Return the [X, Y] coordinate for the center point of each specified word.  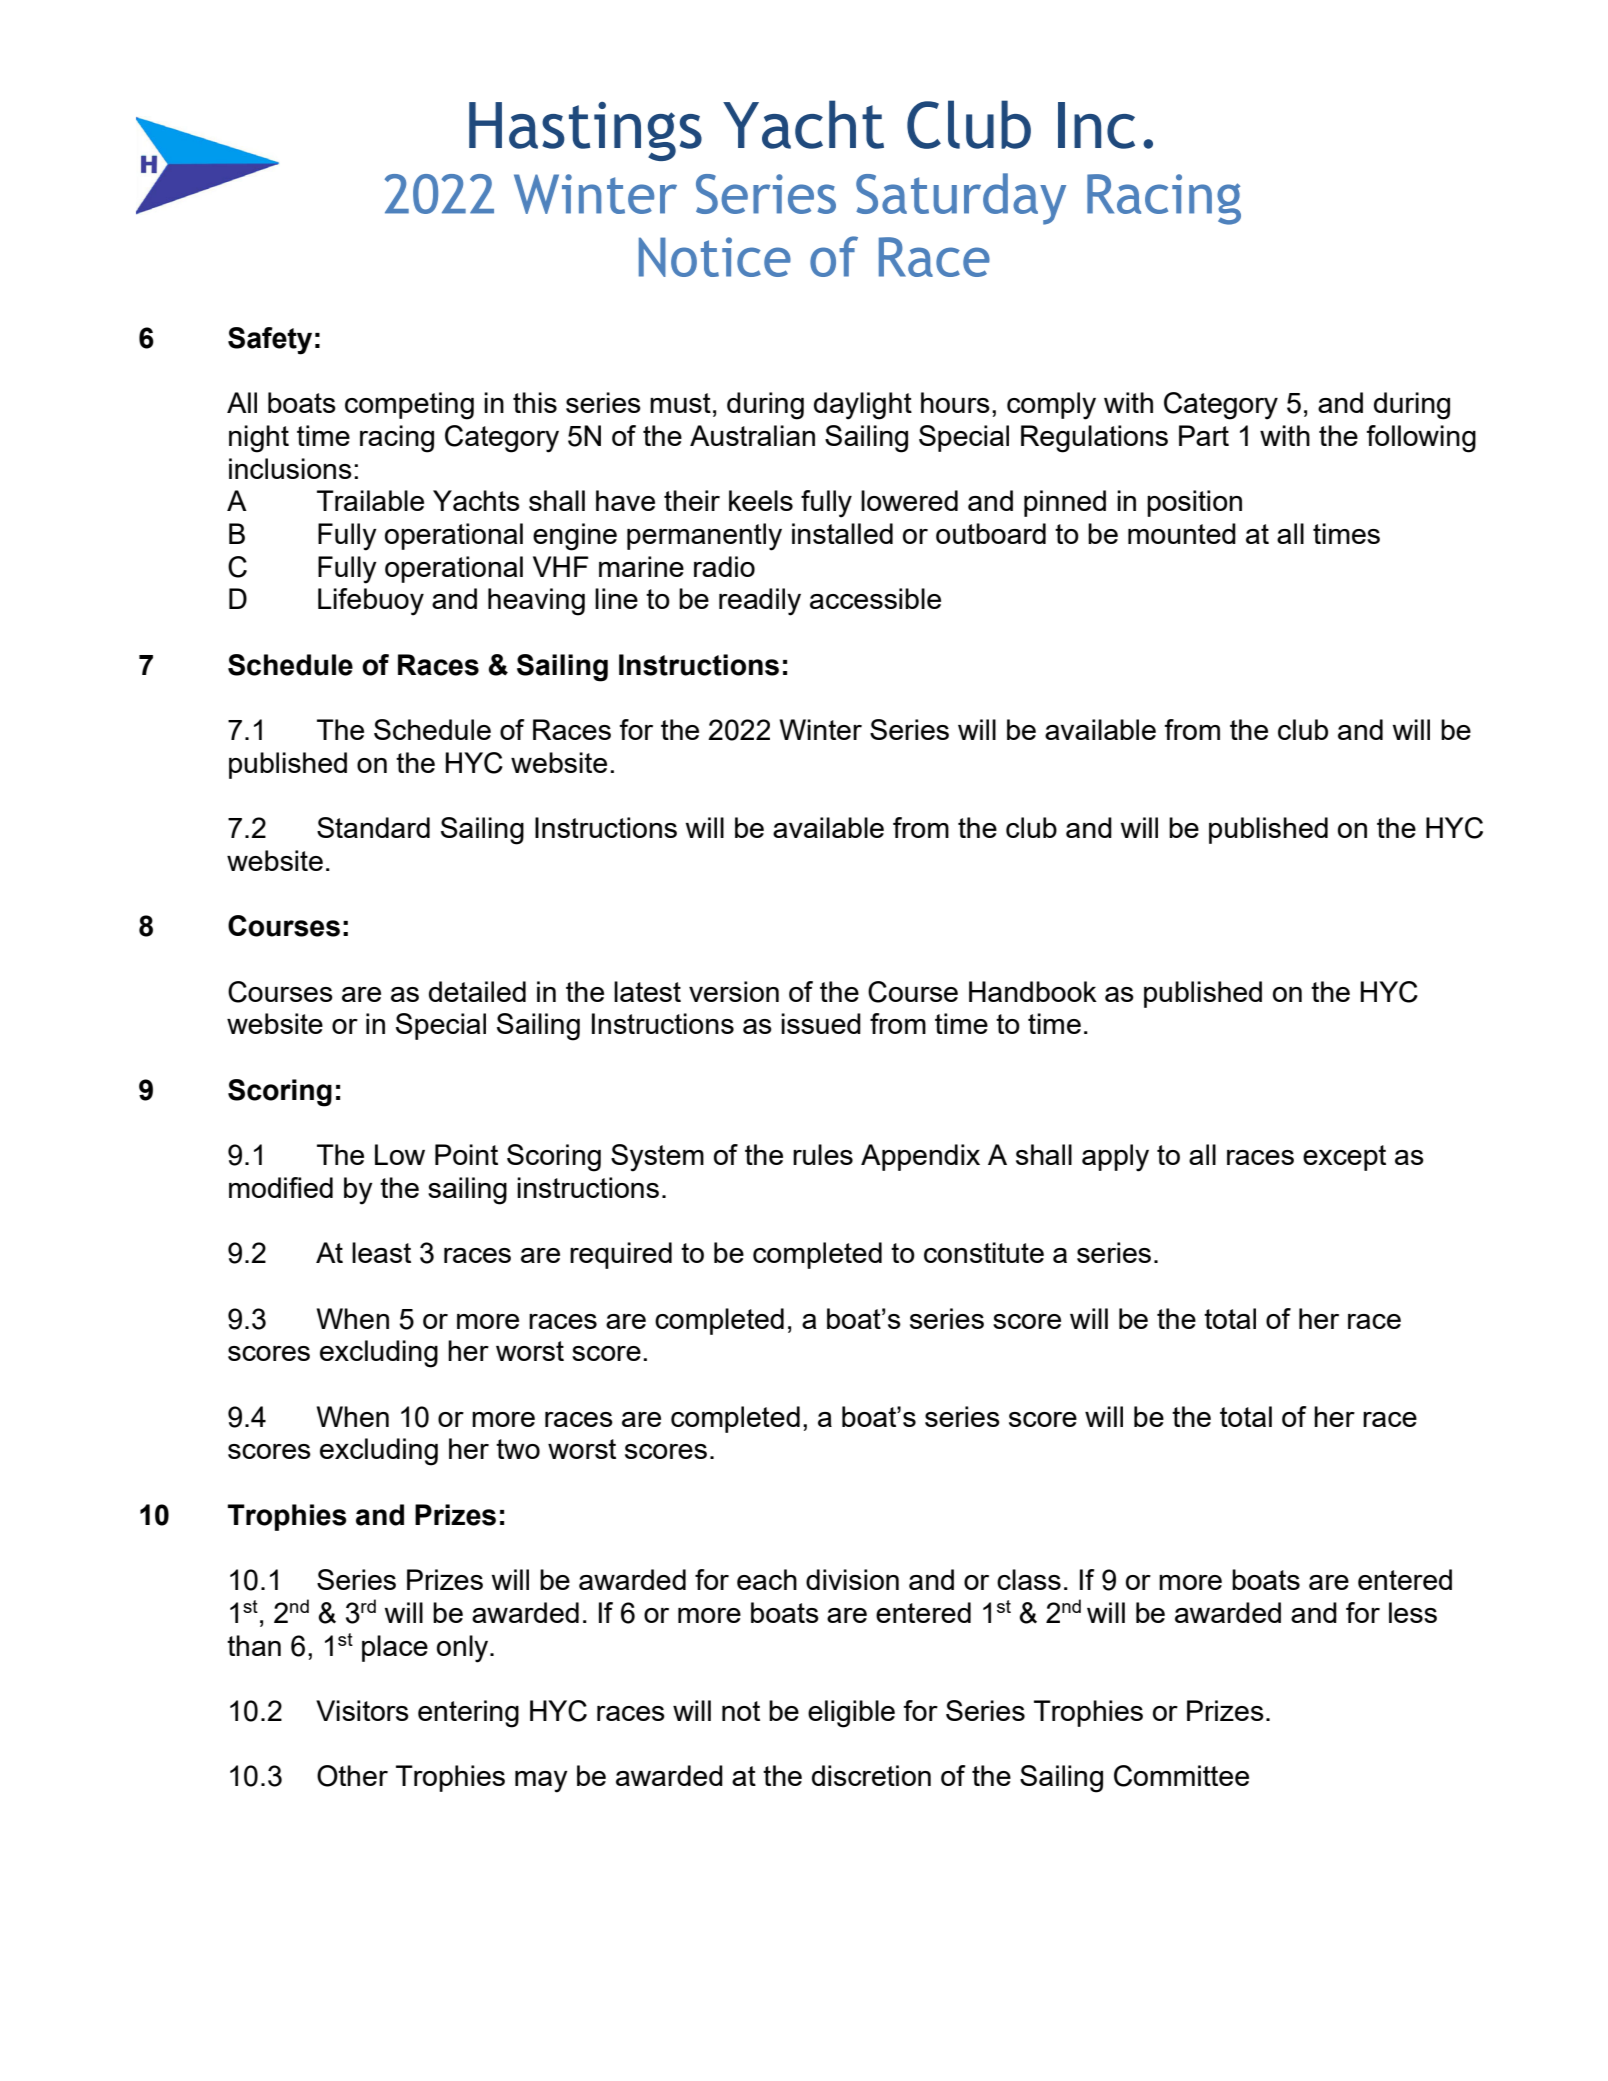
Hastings [585, 131]
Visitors [362, 1710]
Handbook [1033, 991]
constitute [984, 1252]
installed [842, 533]
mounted [1182, 533]
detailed [477, 991]
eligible [851, 1714]
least [381, 1252]
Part [1204, 435]
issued [821, 1023]
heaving [536, 602]
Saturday [961, 199]
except [1344, 1158]
